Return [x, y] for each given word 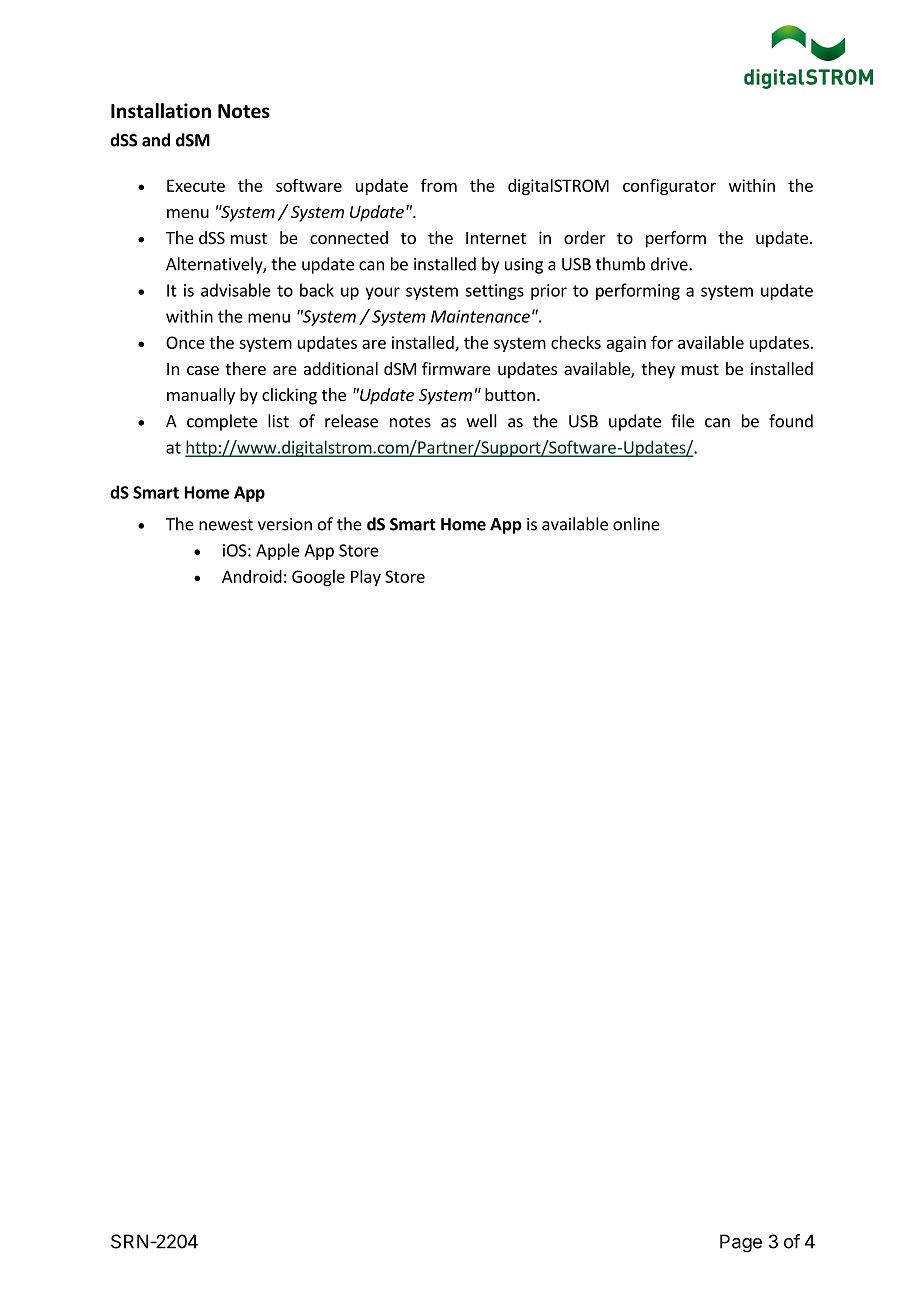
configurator [669, 186]
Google [318, 578]
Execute [196, 185]
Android [252, 576]
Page [741, 1243]
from [439, 185]
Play [366, 578]
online [636, 524]
